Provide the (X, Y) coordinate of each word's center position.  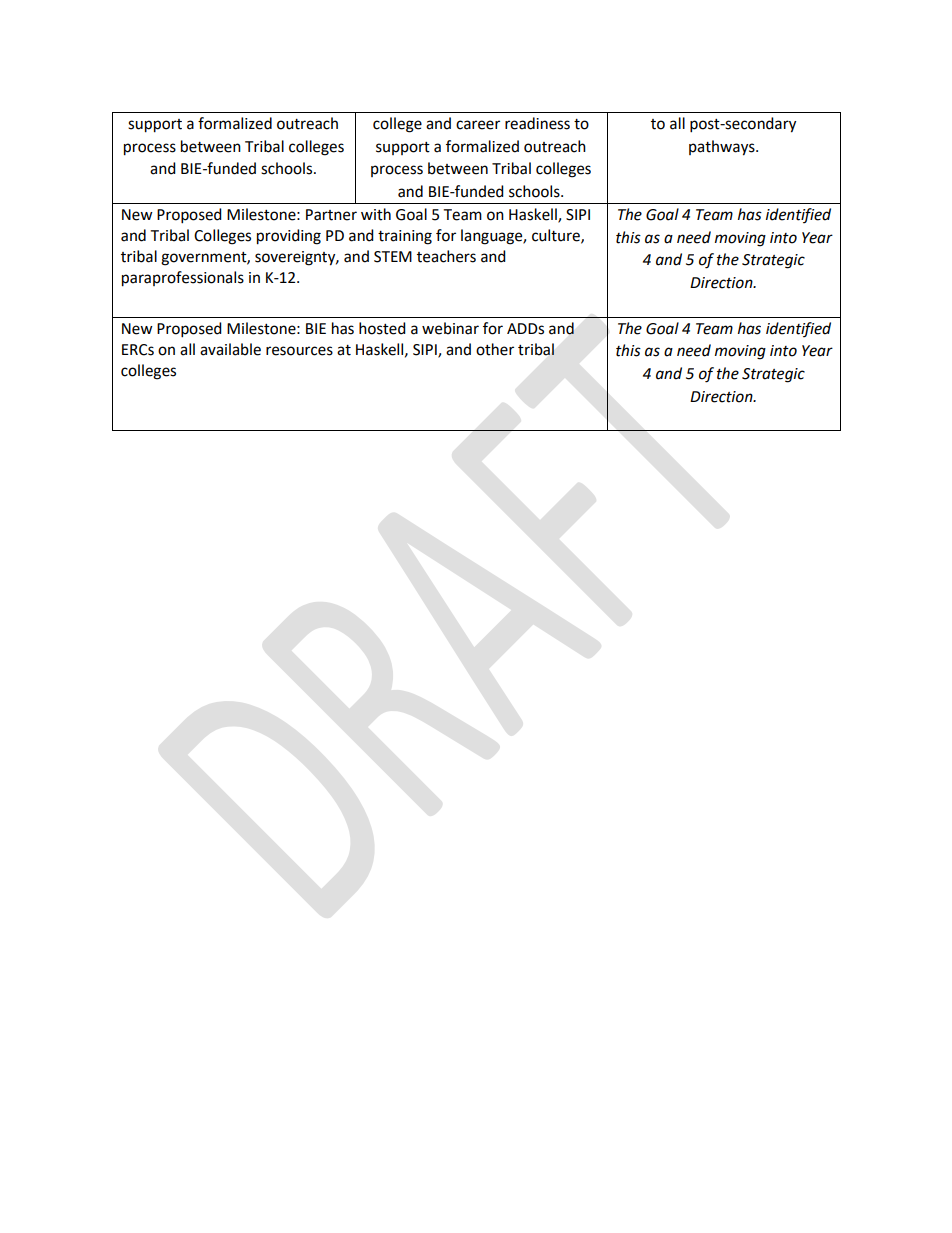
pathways (723, 148)
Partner (331, 215)
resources (299, 351)
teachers (446, 256)
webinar (450, 328)
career (478, 125)
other (495, 349)
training (405, 237)
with (376, 214)
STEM (393, 257)
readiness (537, 123)
